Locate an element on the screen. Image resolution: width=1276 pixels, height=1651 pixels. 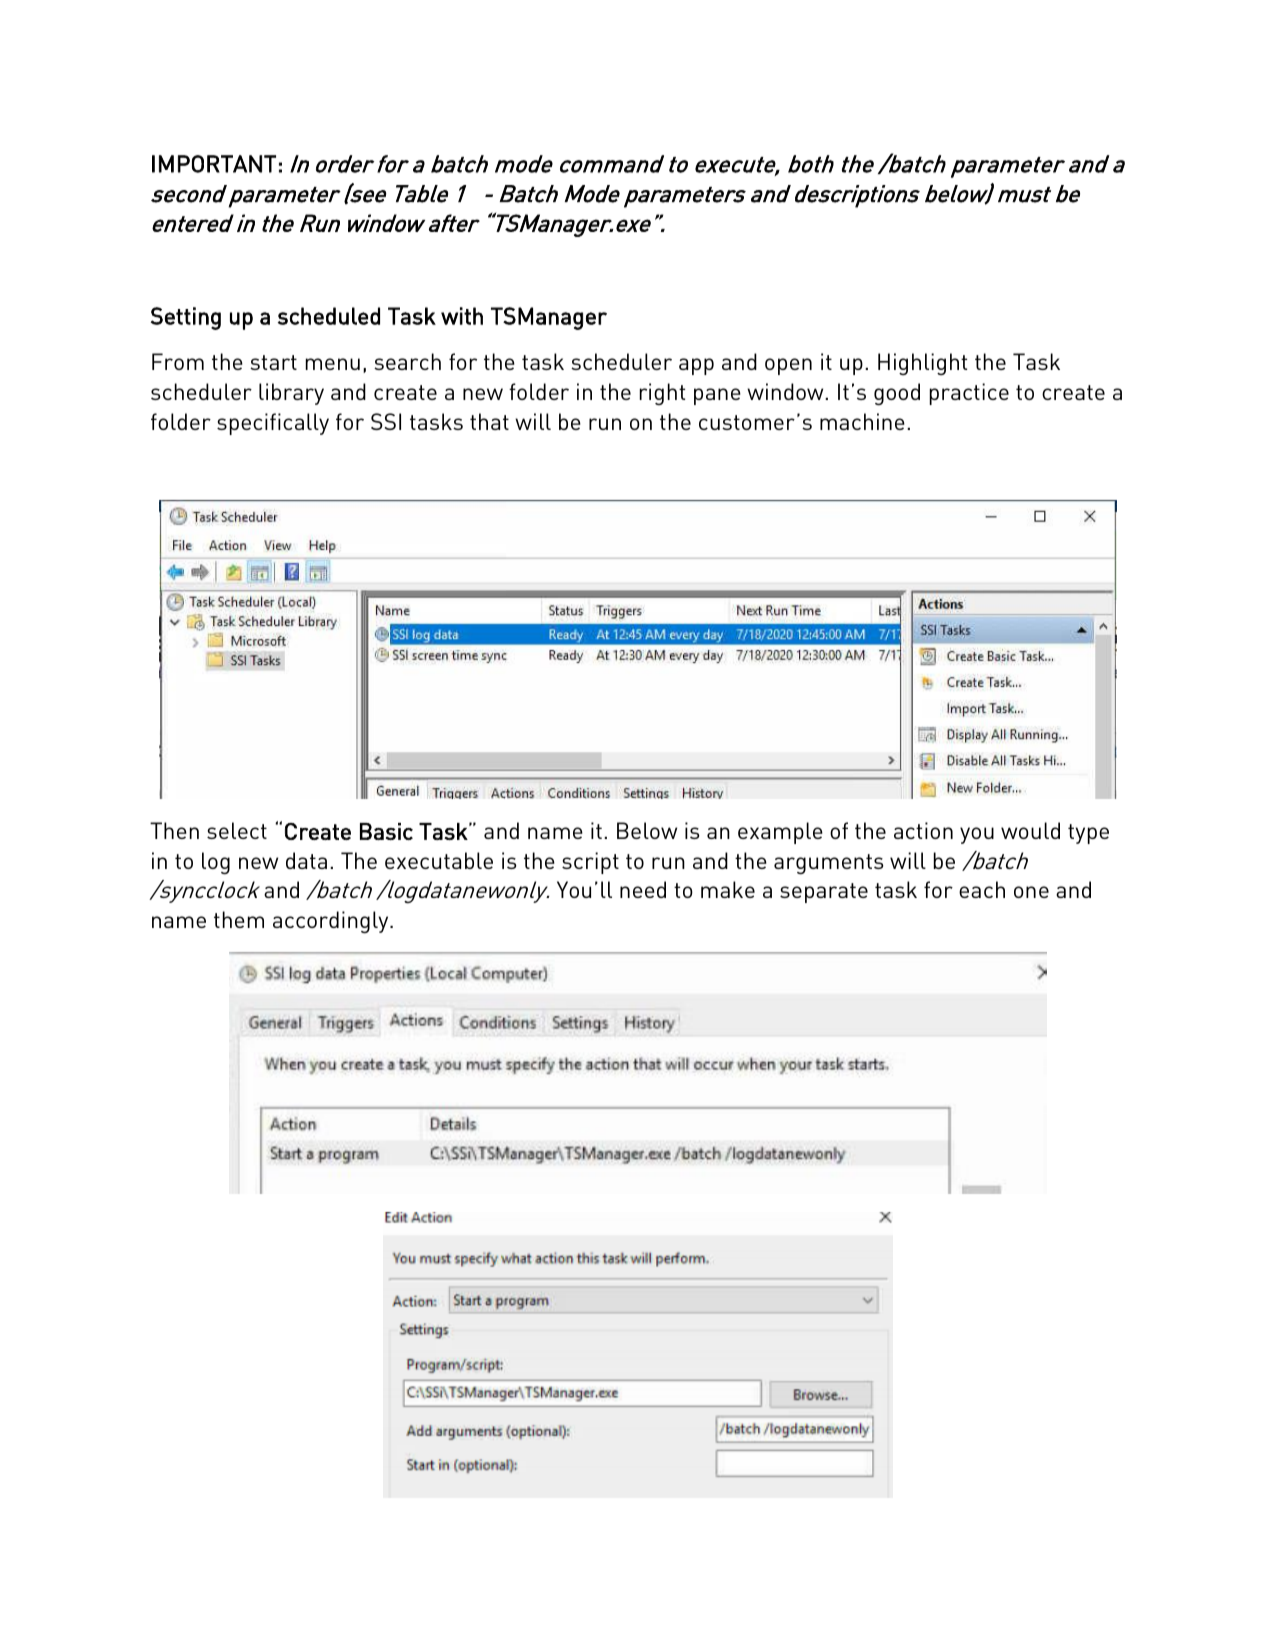
select is located at coordinates (237, 830).
